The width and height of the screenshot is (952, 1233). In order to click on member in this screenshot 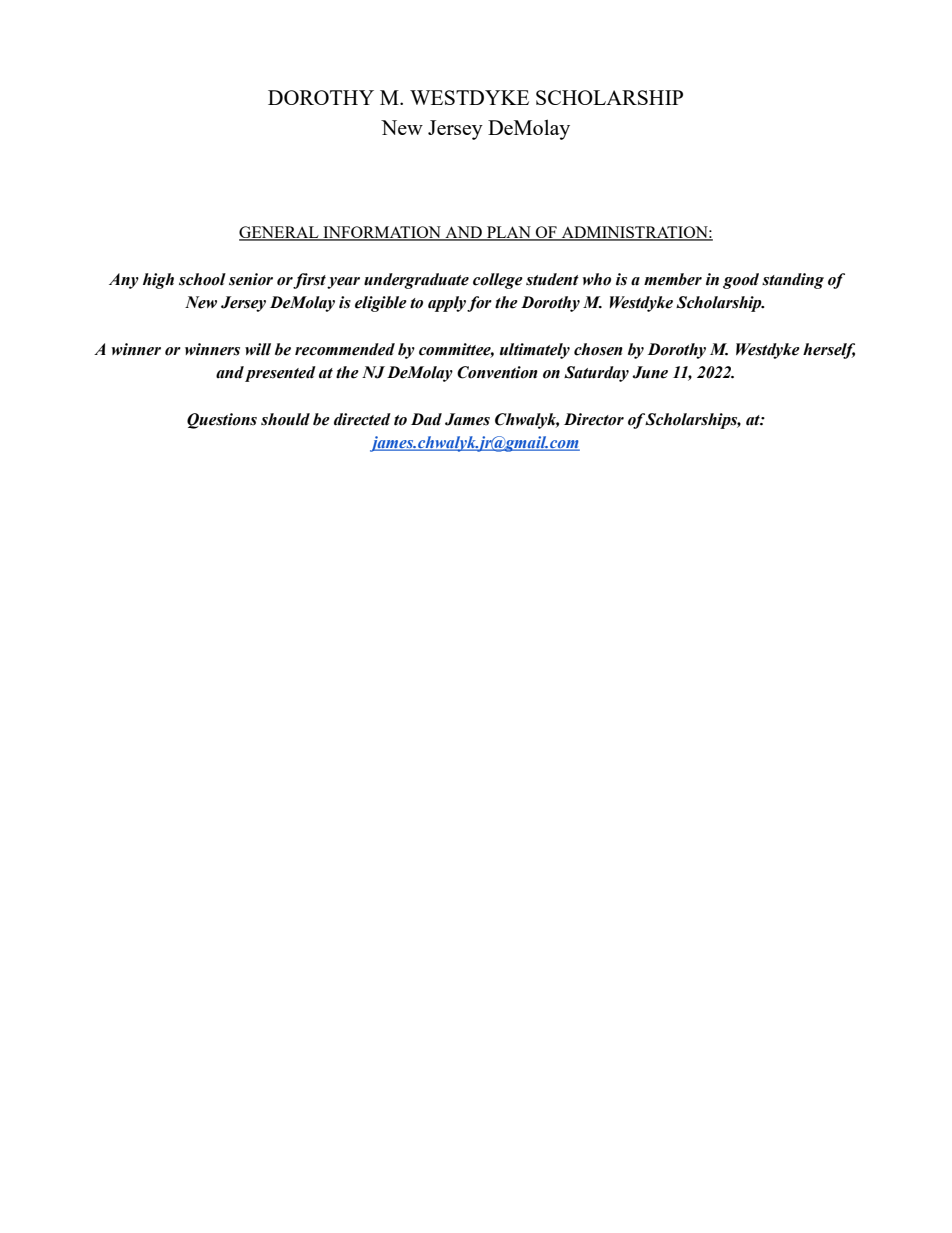, I will do `click(673, 279)`.
